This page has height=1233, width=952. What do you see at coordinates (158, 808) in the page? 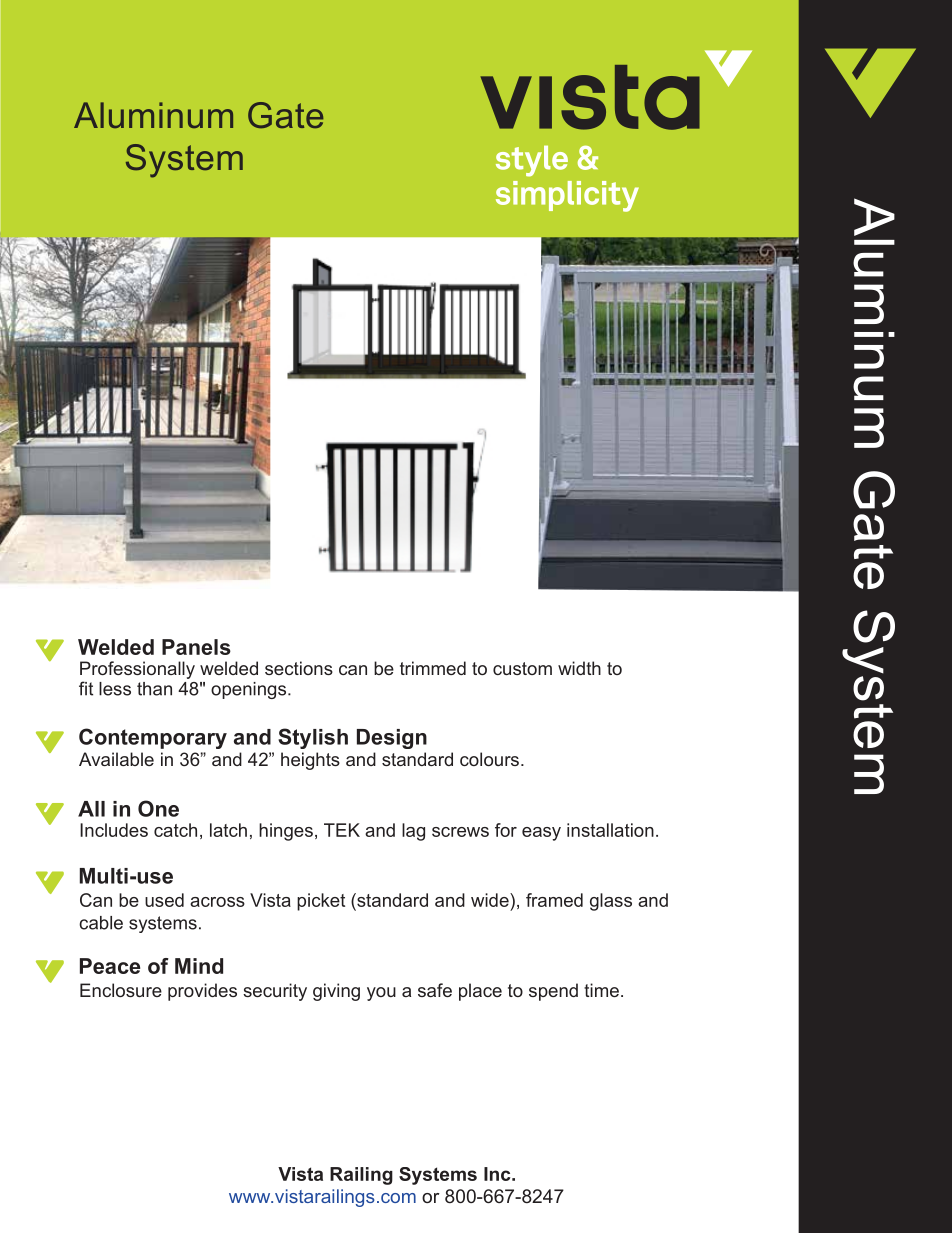
I see `One` at bounding box center [158, 808].
